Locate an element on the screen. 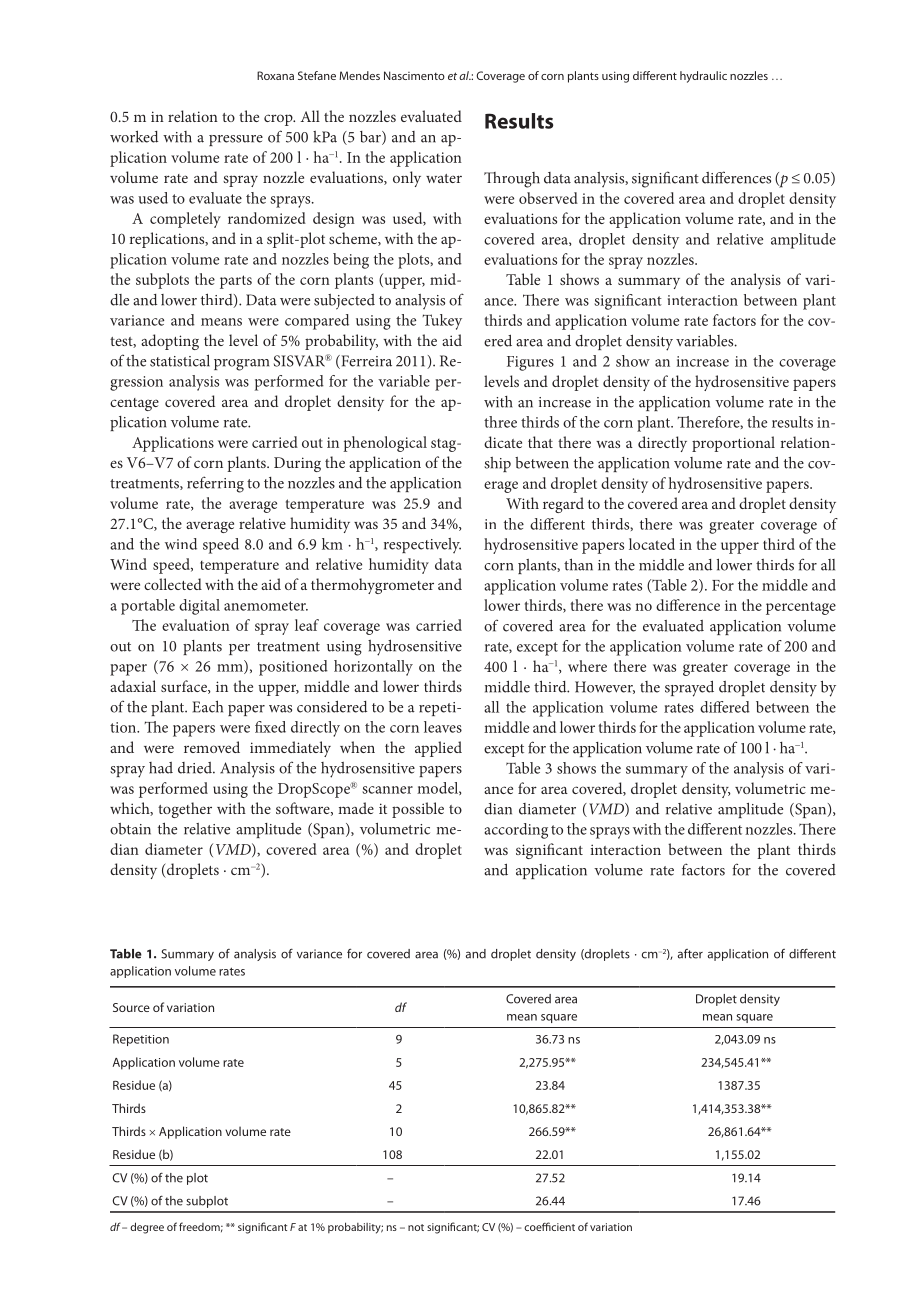 The width and height of the screenshot is (924, 1308). horizontally is located at coordinates (373, 668).
